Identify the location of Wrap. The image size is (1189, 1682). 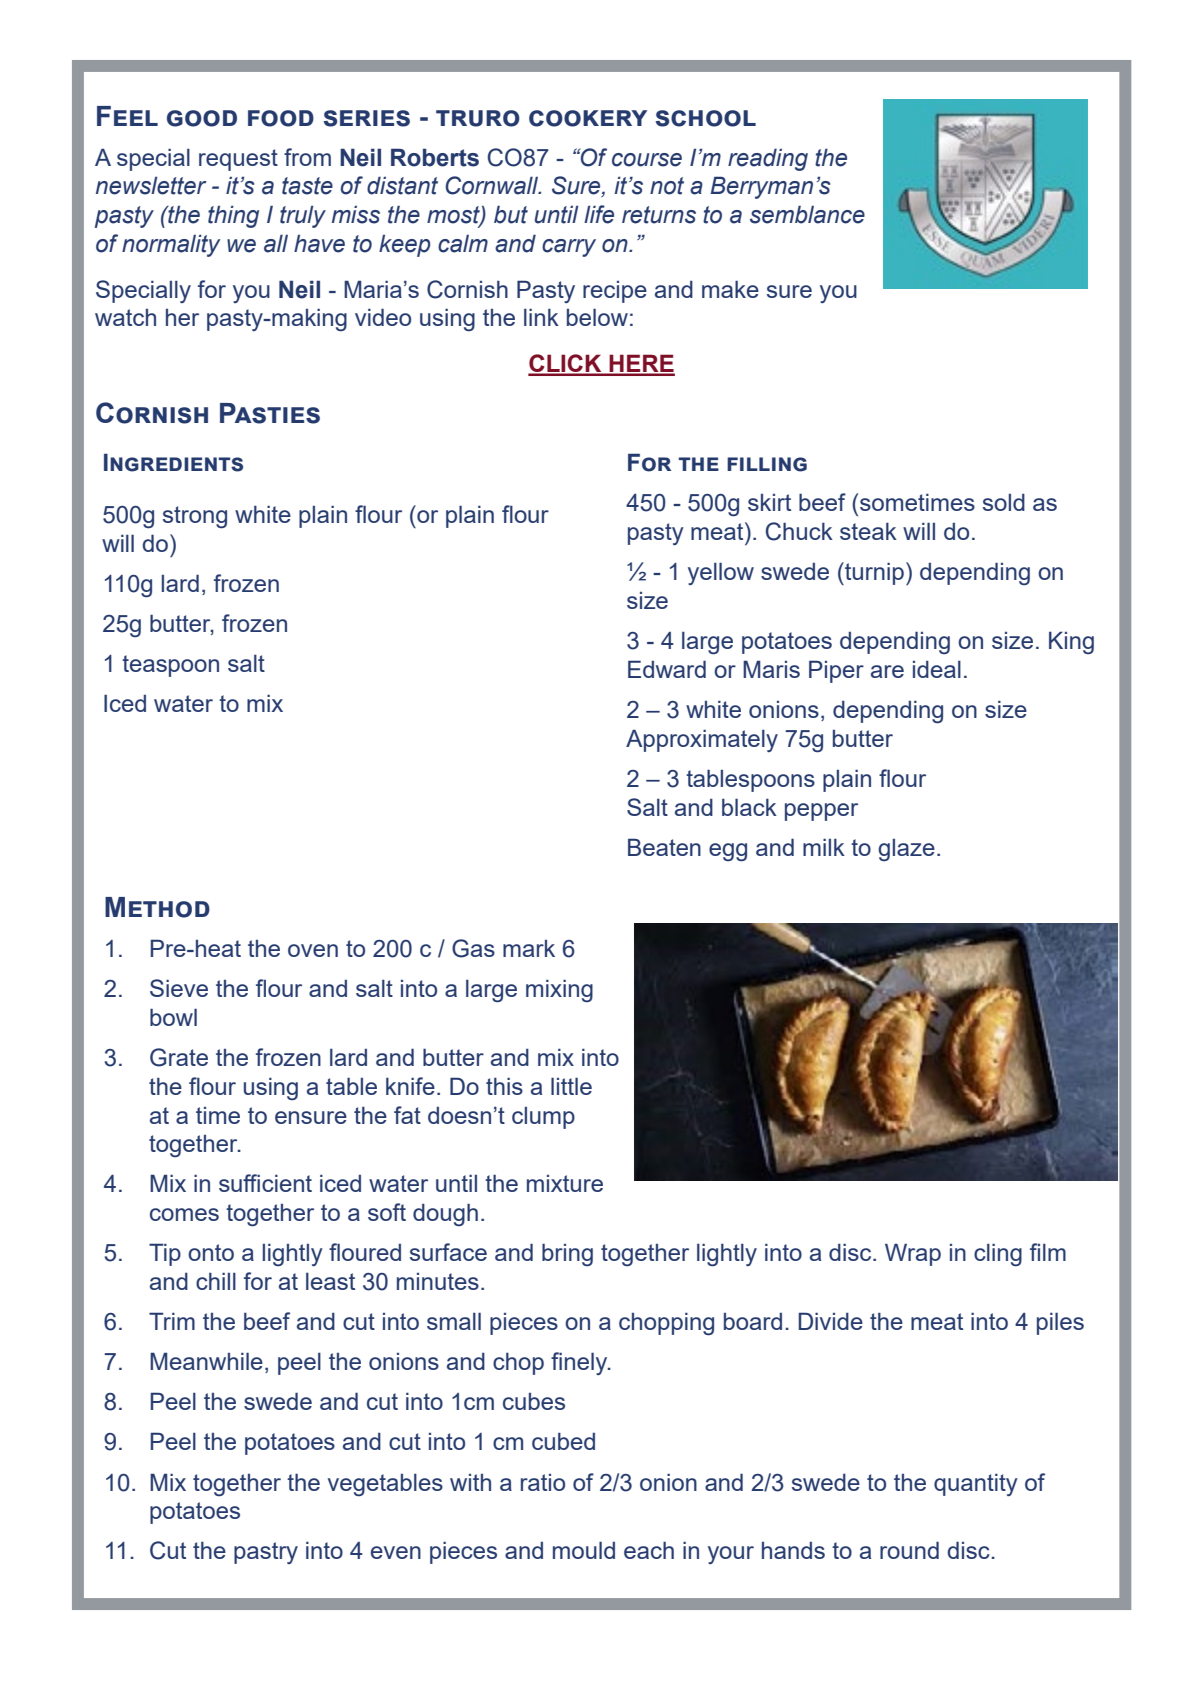
(913, 1254).
